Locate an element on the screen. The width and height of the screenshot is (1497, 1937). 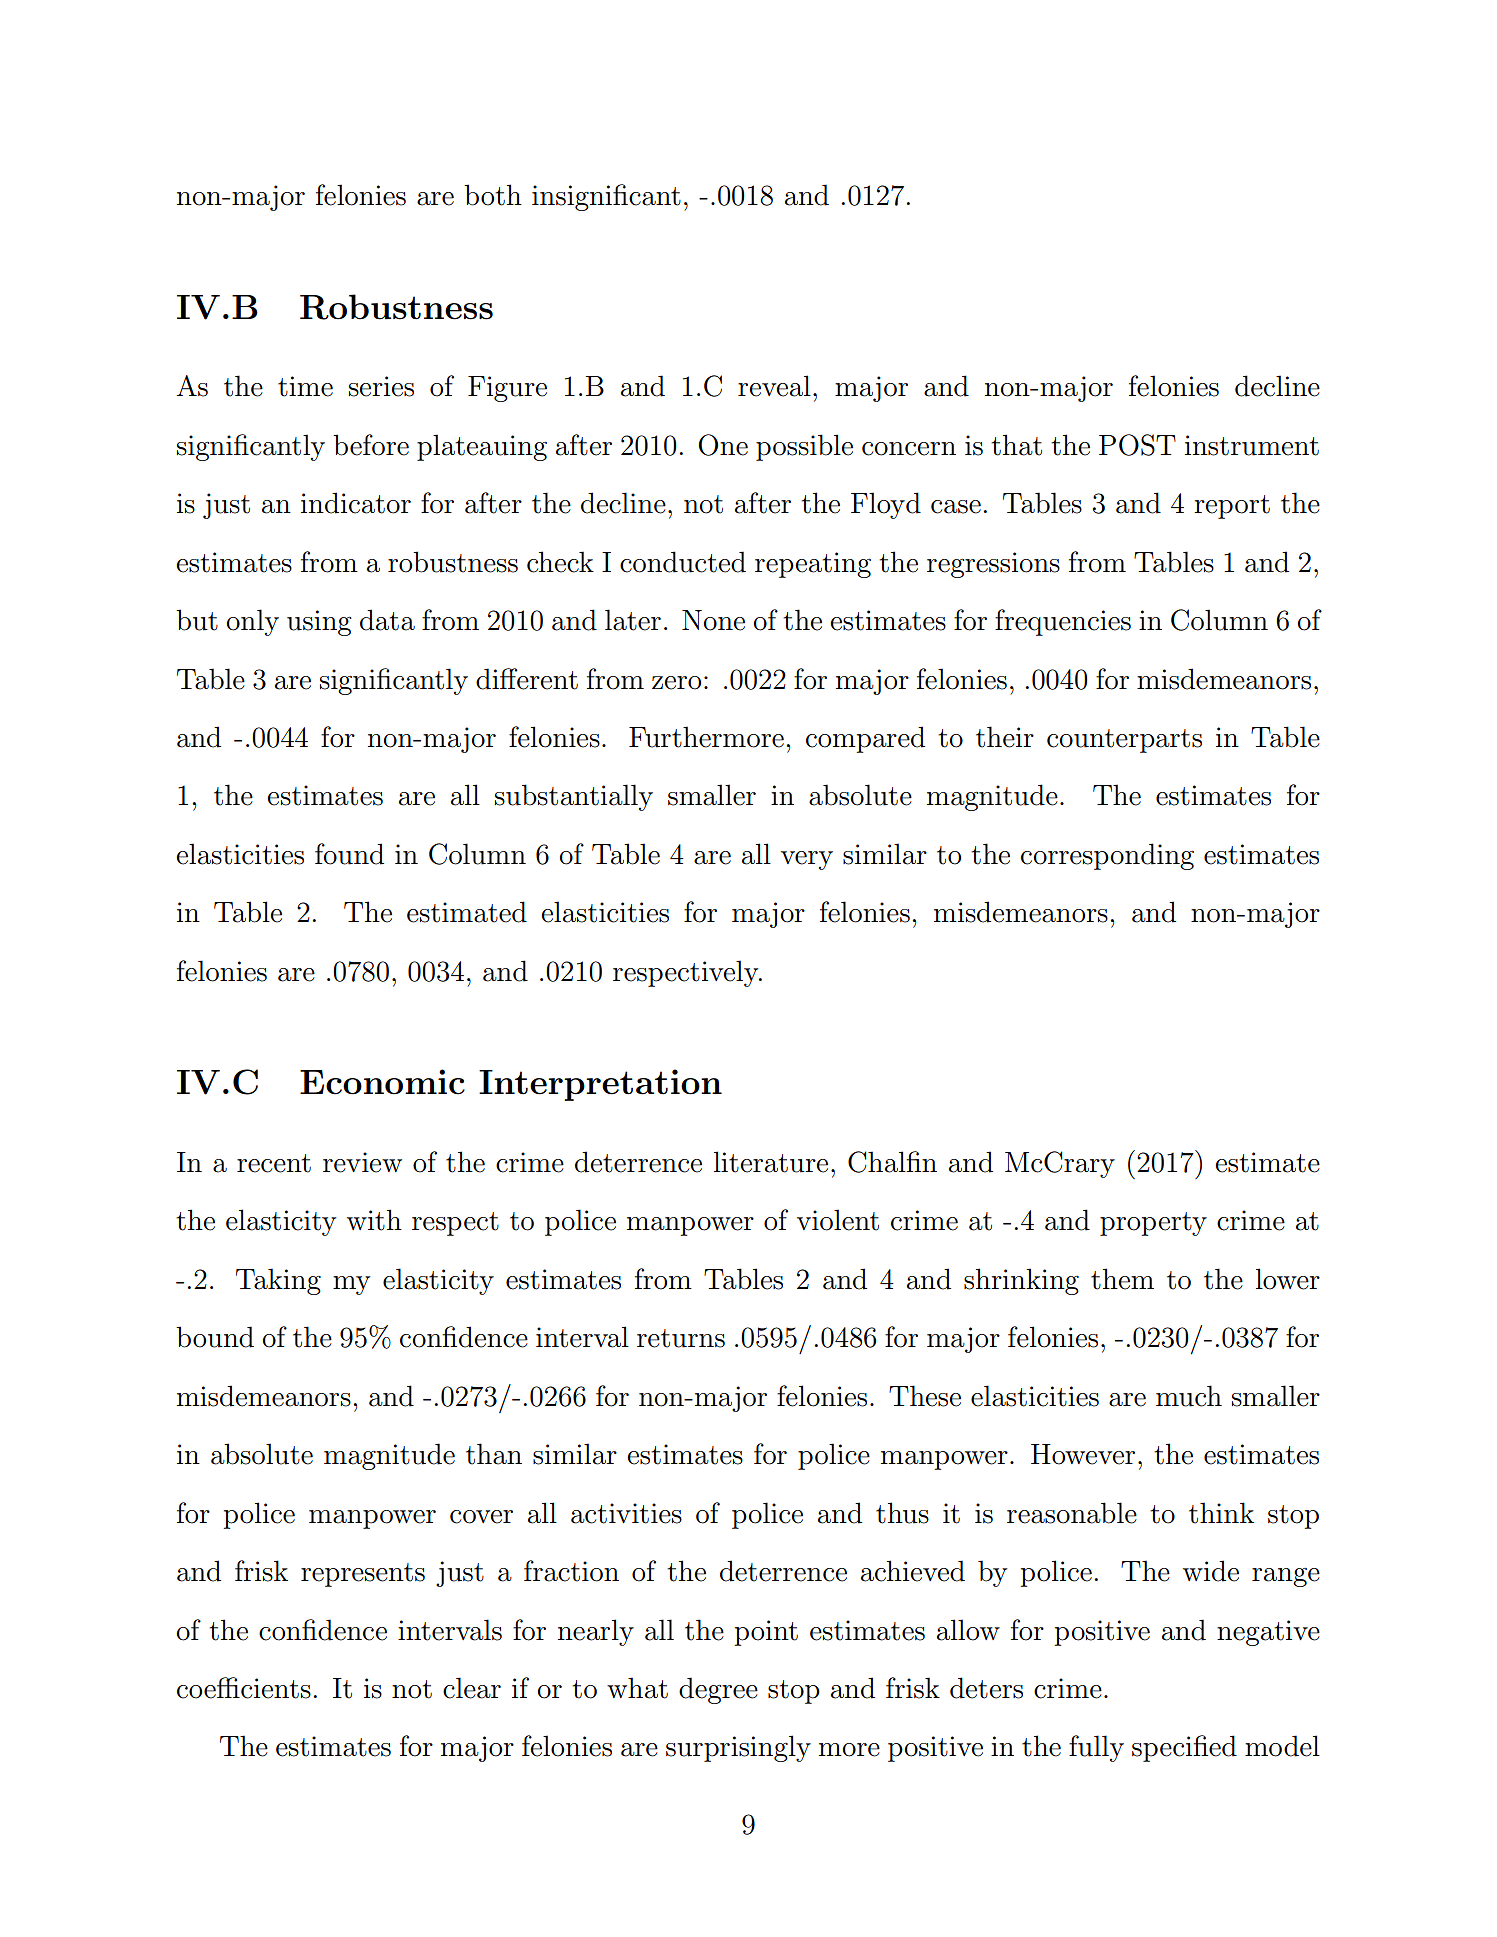
both is located at coordinates (493, 195).
